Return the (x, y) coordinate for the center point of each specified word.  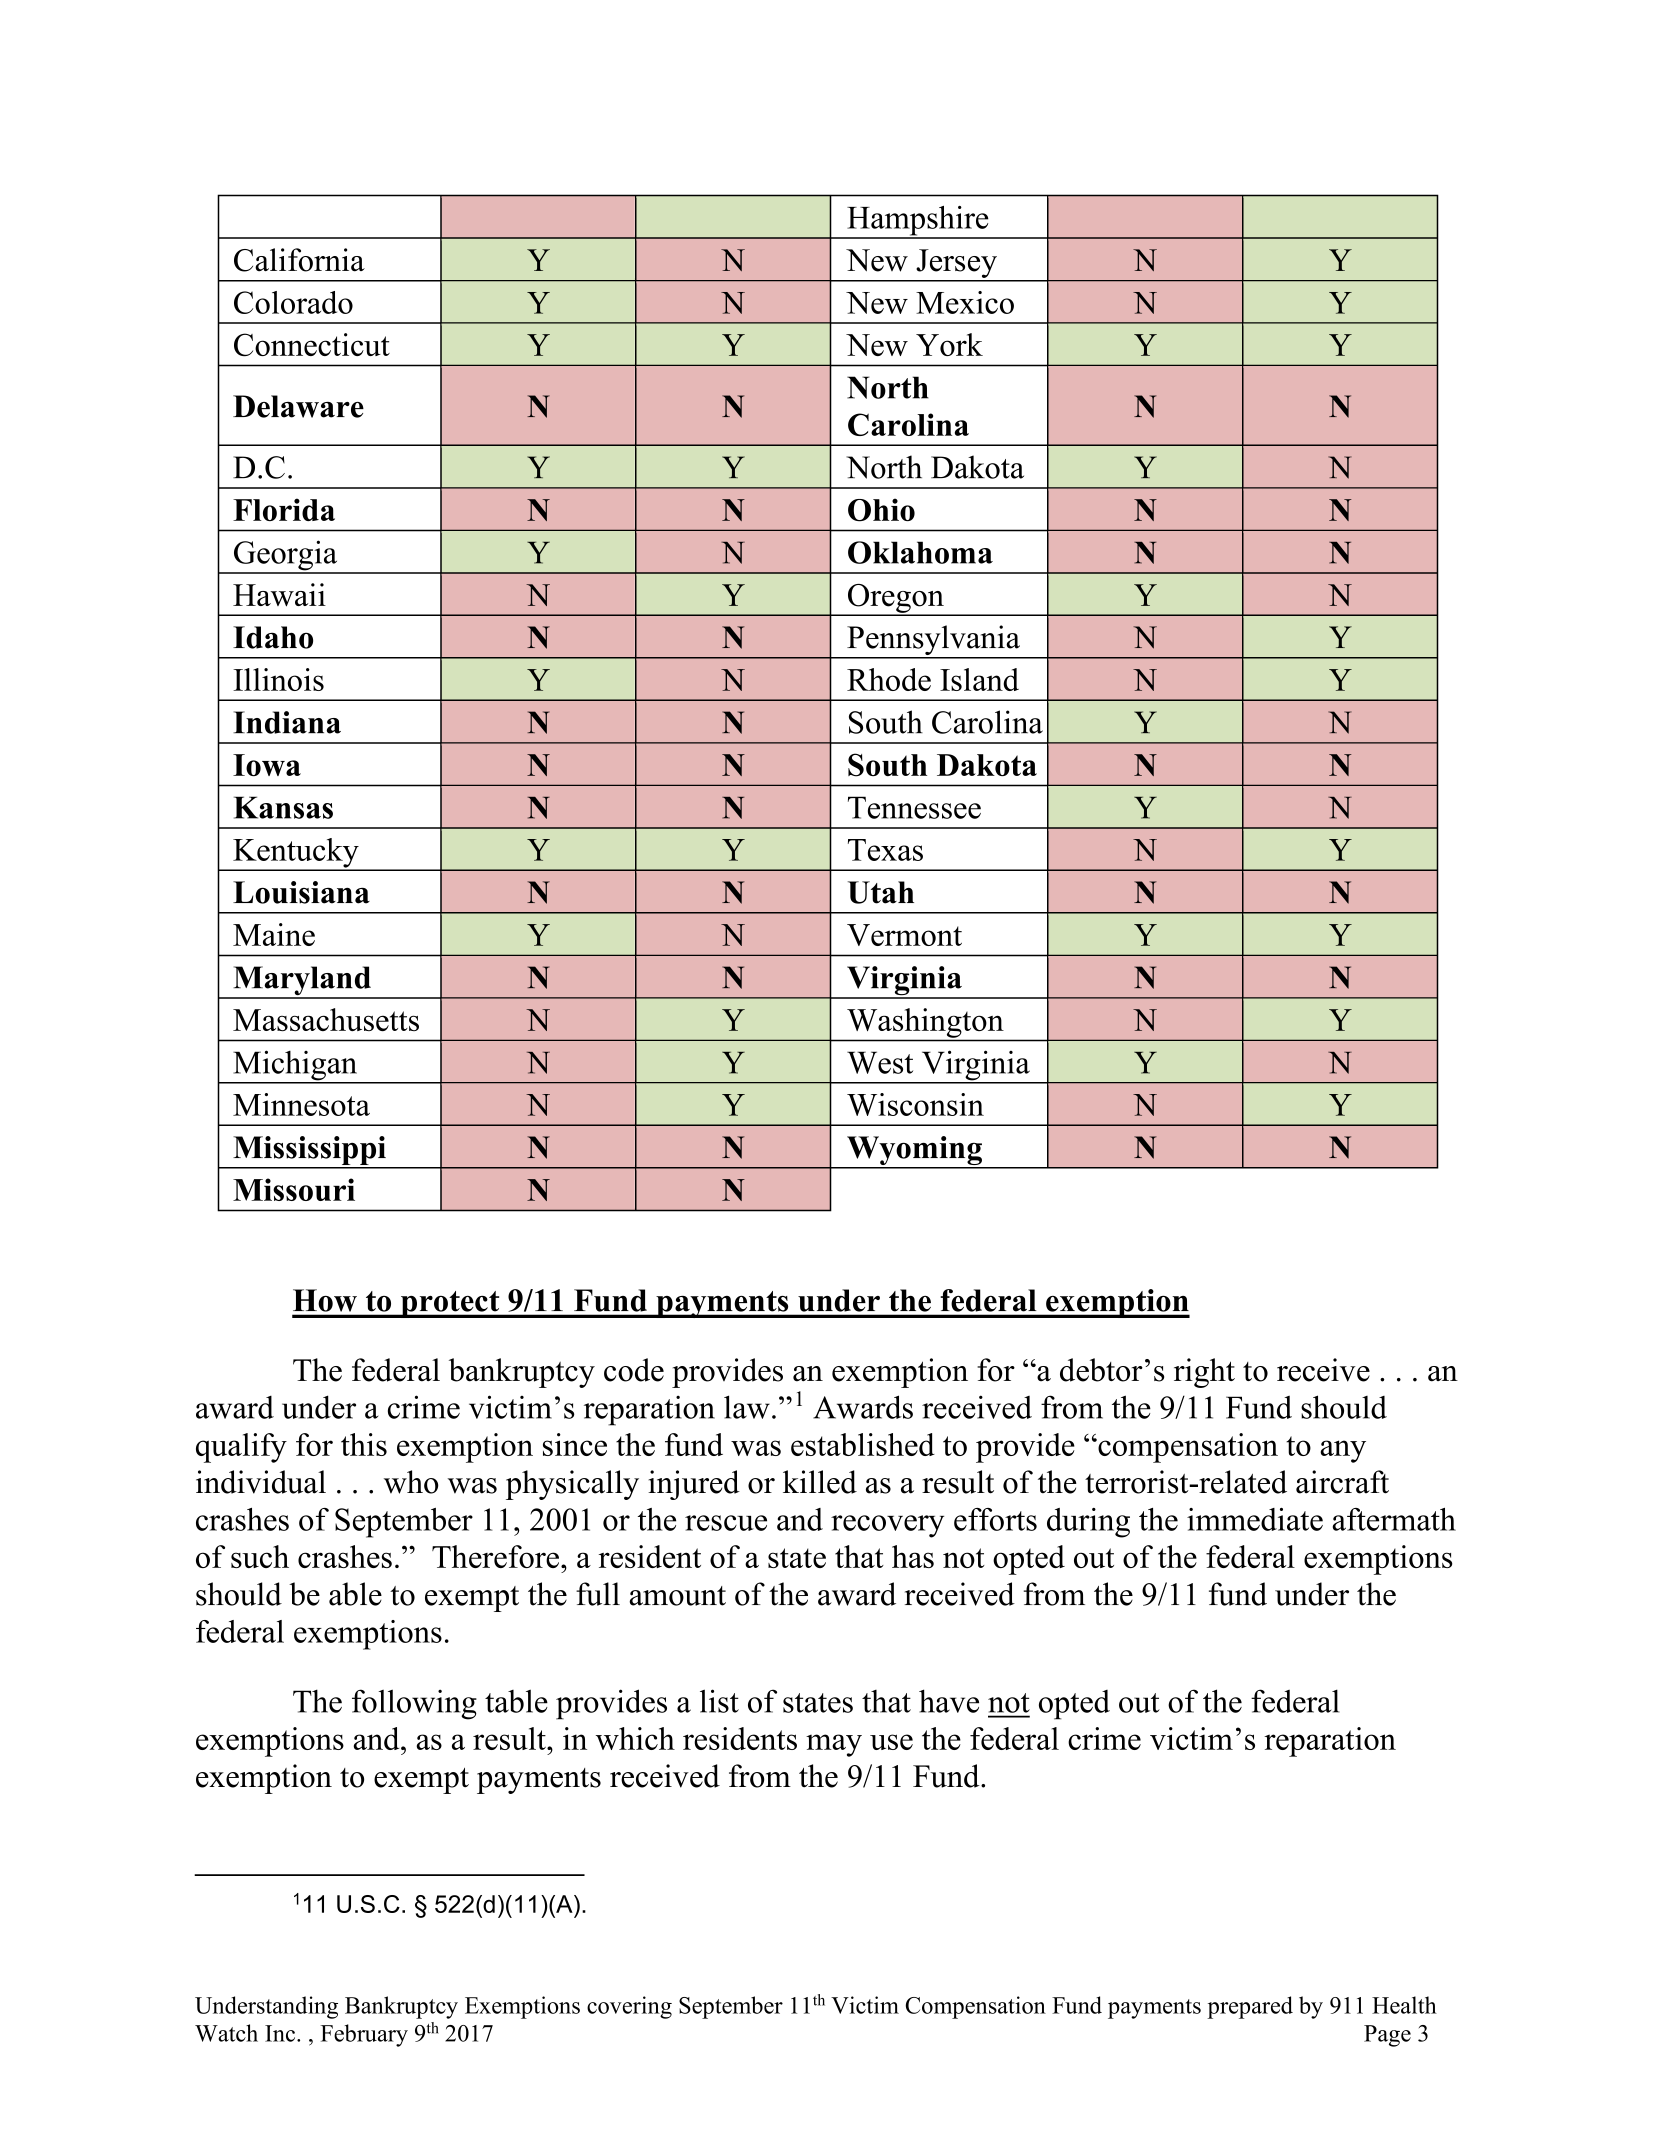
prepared (1250, 2007)
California (299, 260)
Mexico (965, 302)
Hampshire (918, 222)
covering (629, 2007)
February (364, 2035)
